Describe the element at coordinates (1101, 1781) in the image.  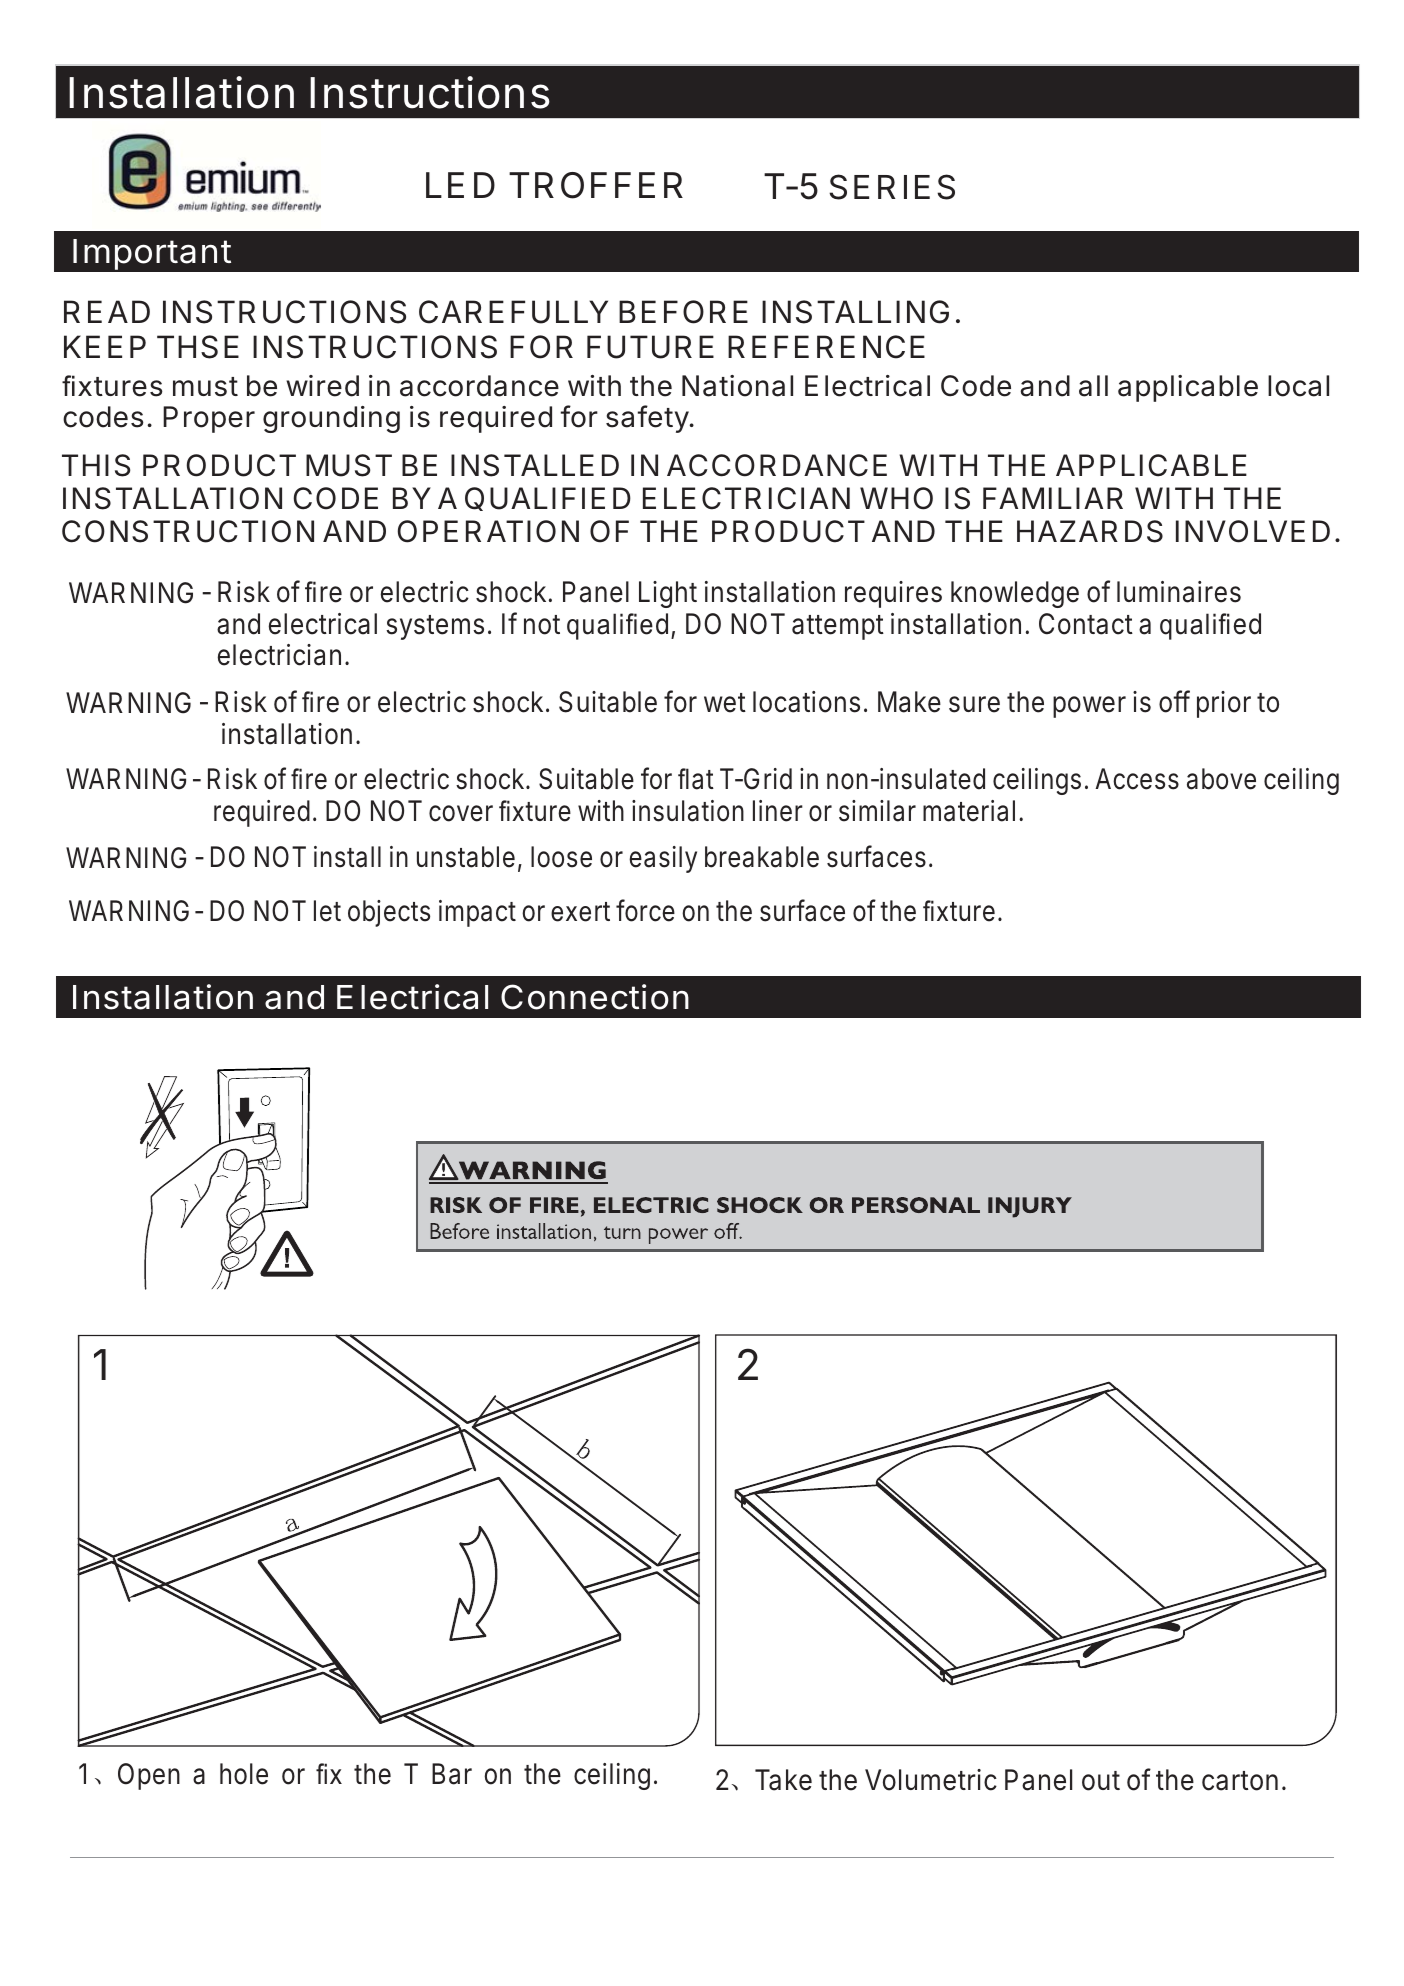
I see `out` at that location.
